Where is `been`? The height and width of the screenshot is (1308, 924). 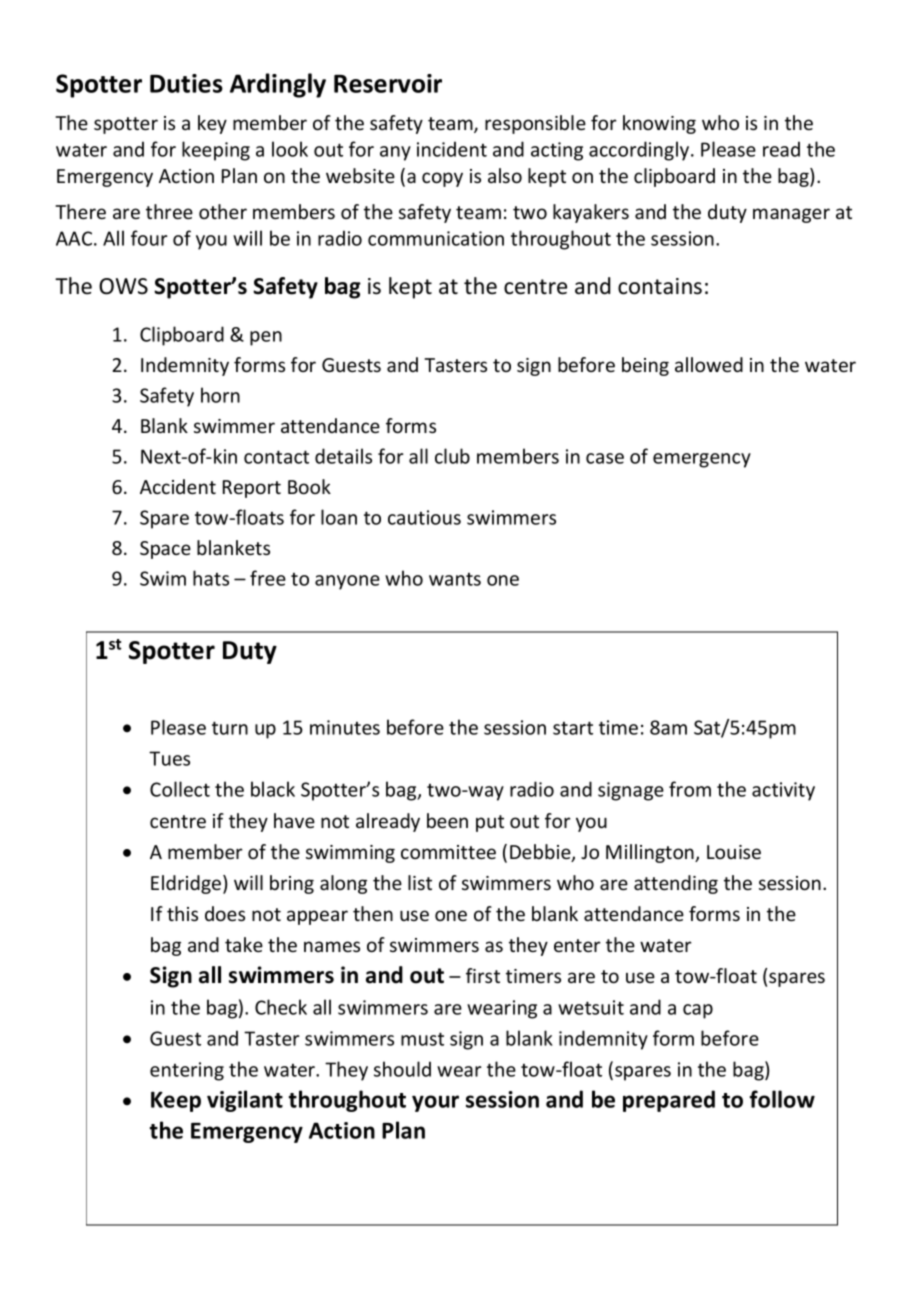 been is located at coordinates (447, 820).
